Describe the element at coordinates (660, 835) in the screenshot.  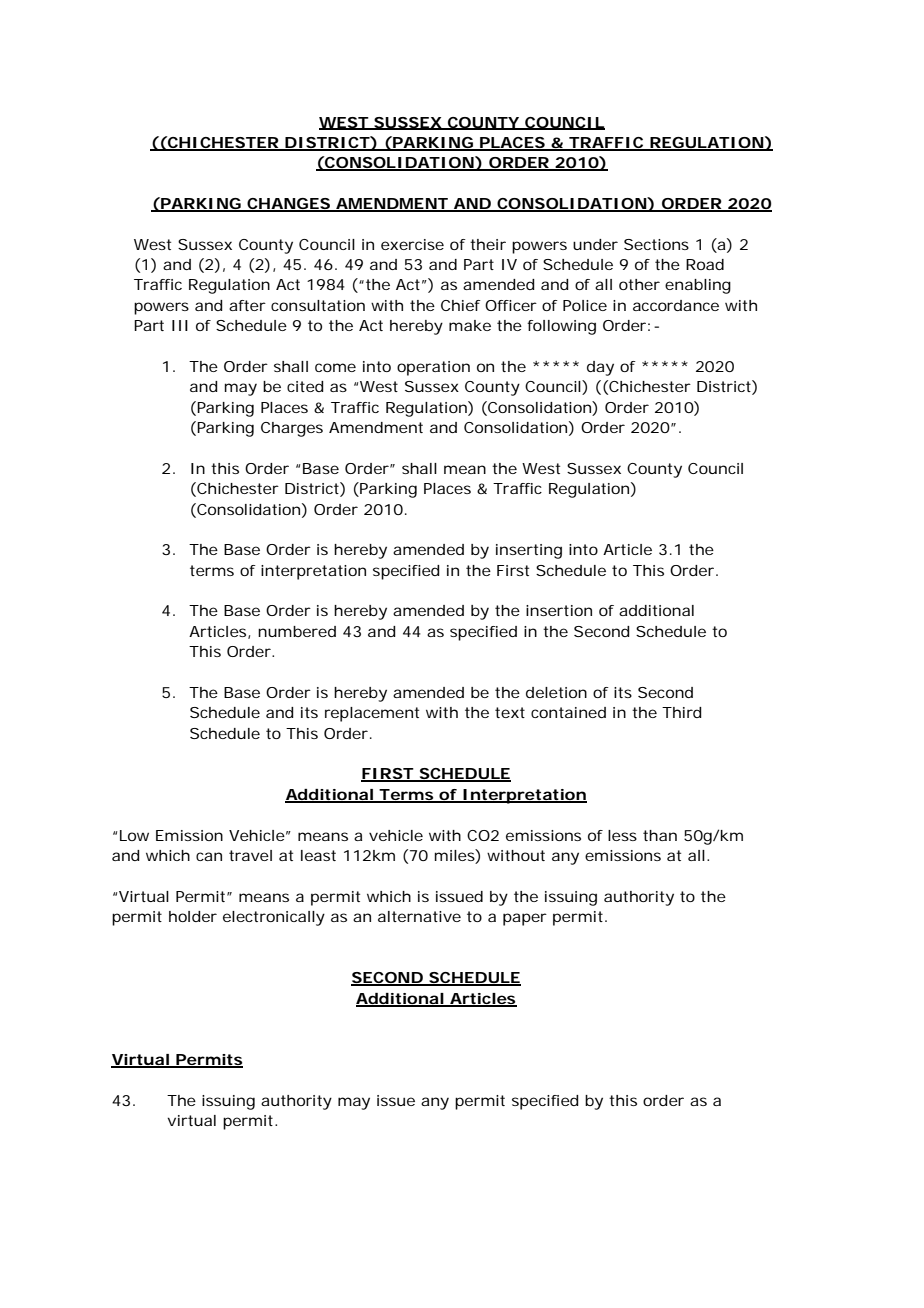
I see `than` at that location.
